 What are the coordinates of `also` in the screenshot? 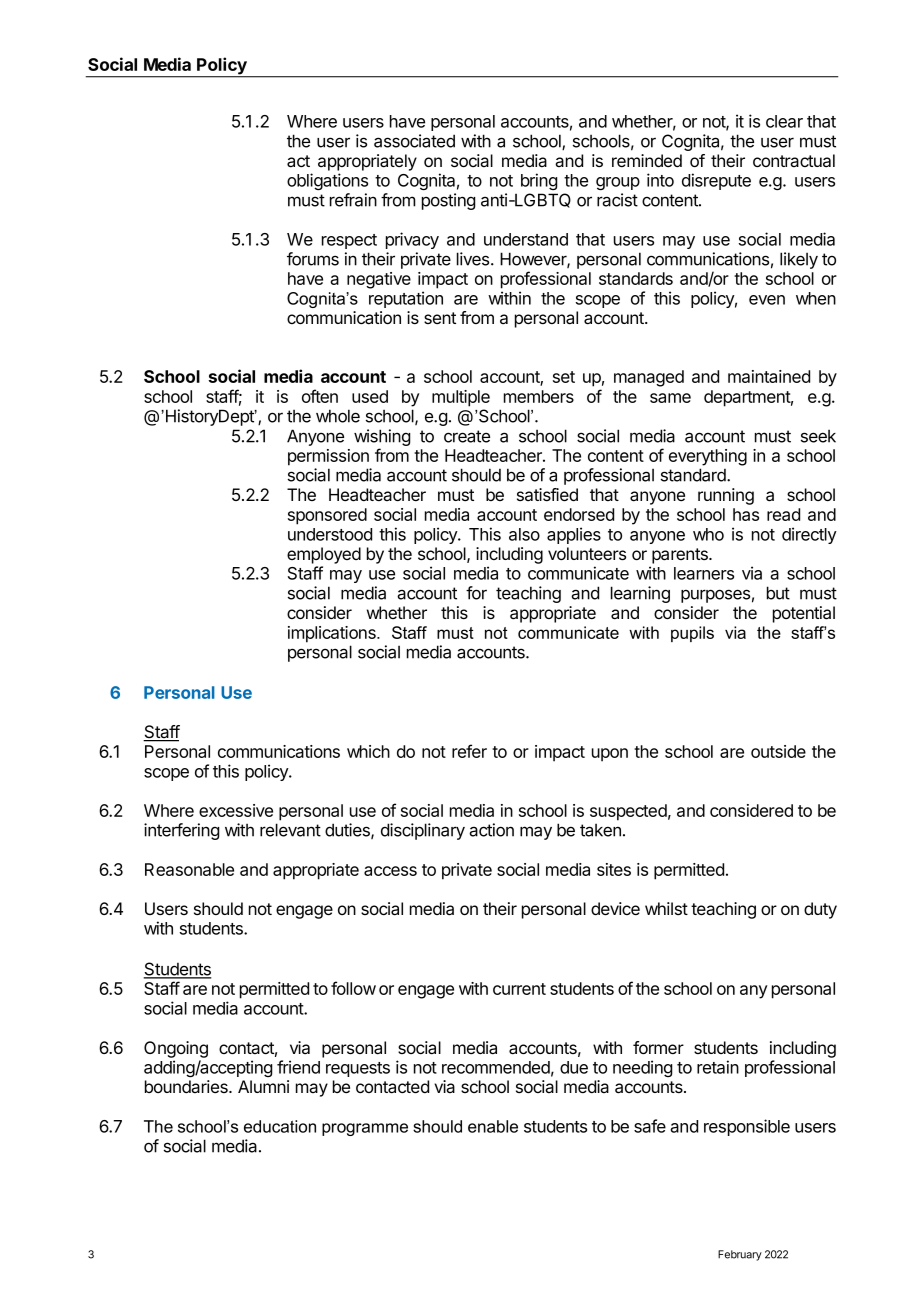 It's located at (524, 534).
